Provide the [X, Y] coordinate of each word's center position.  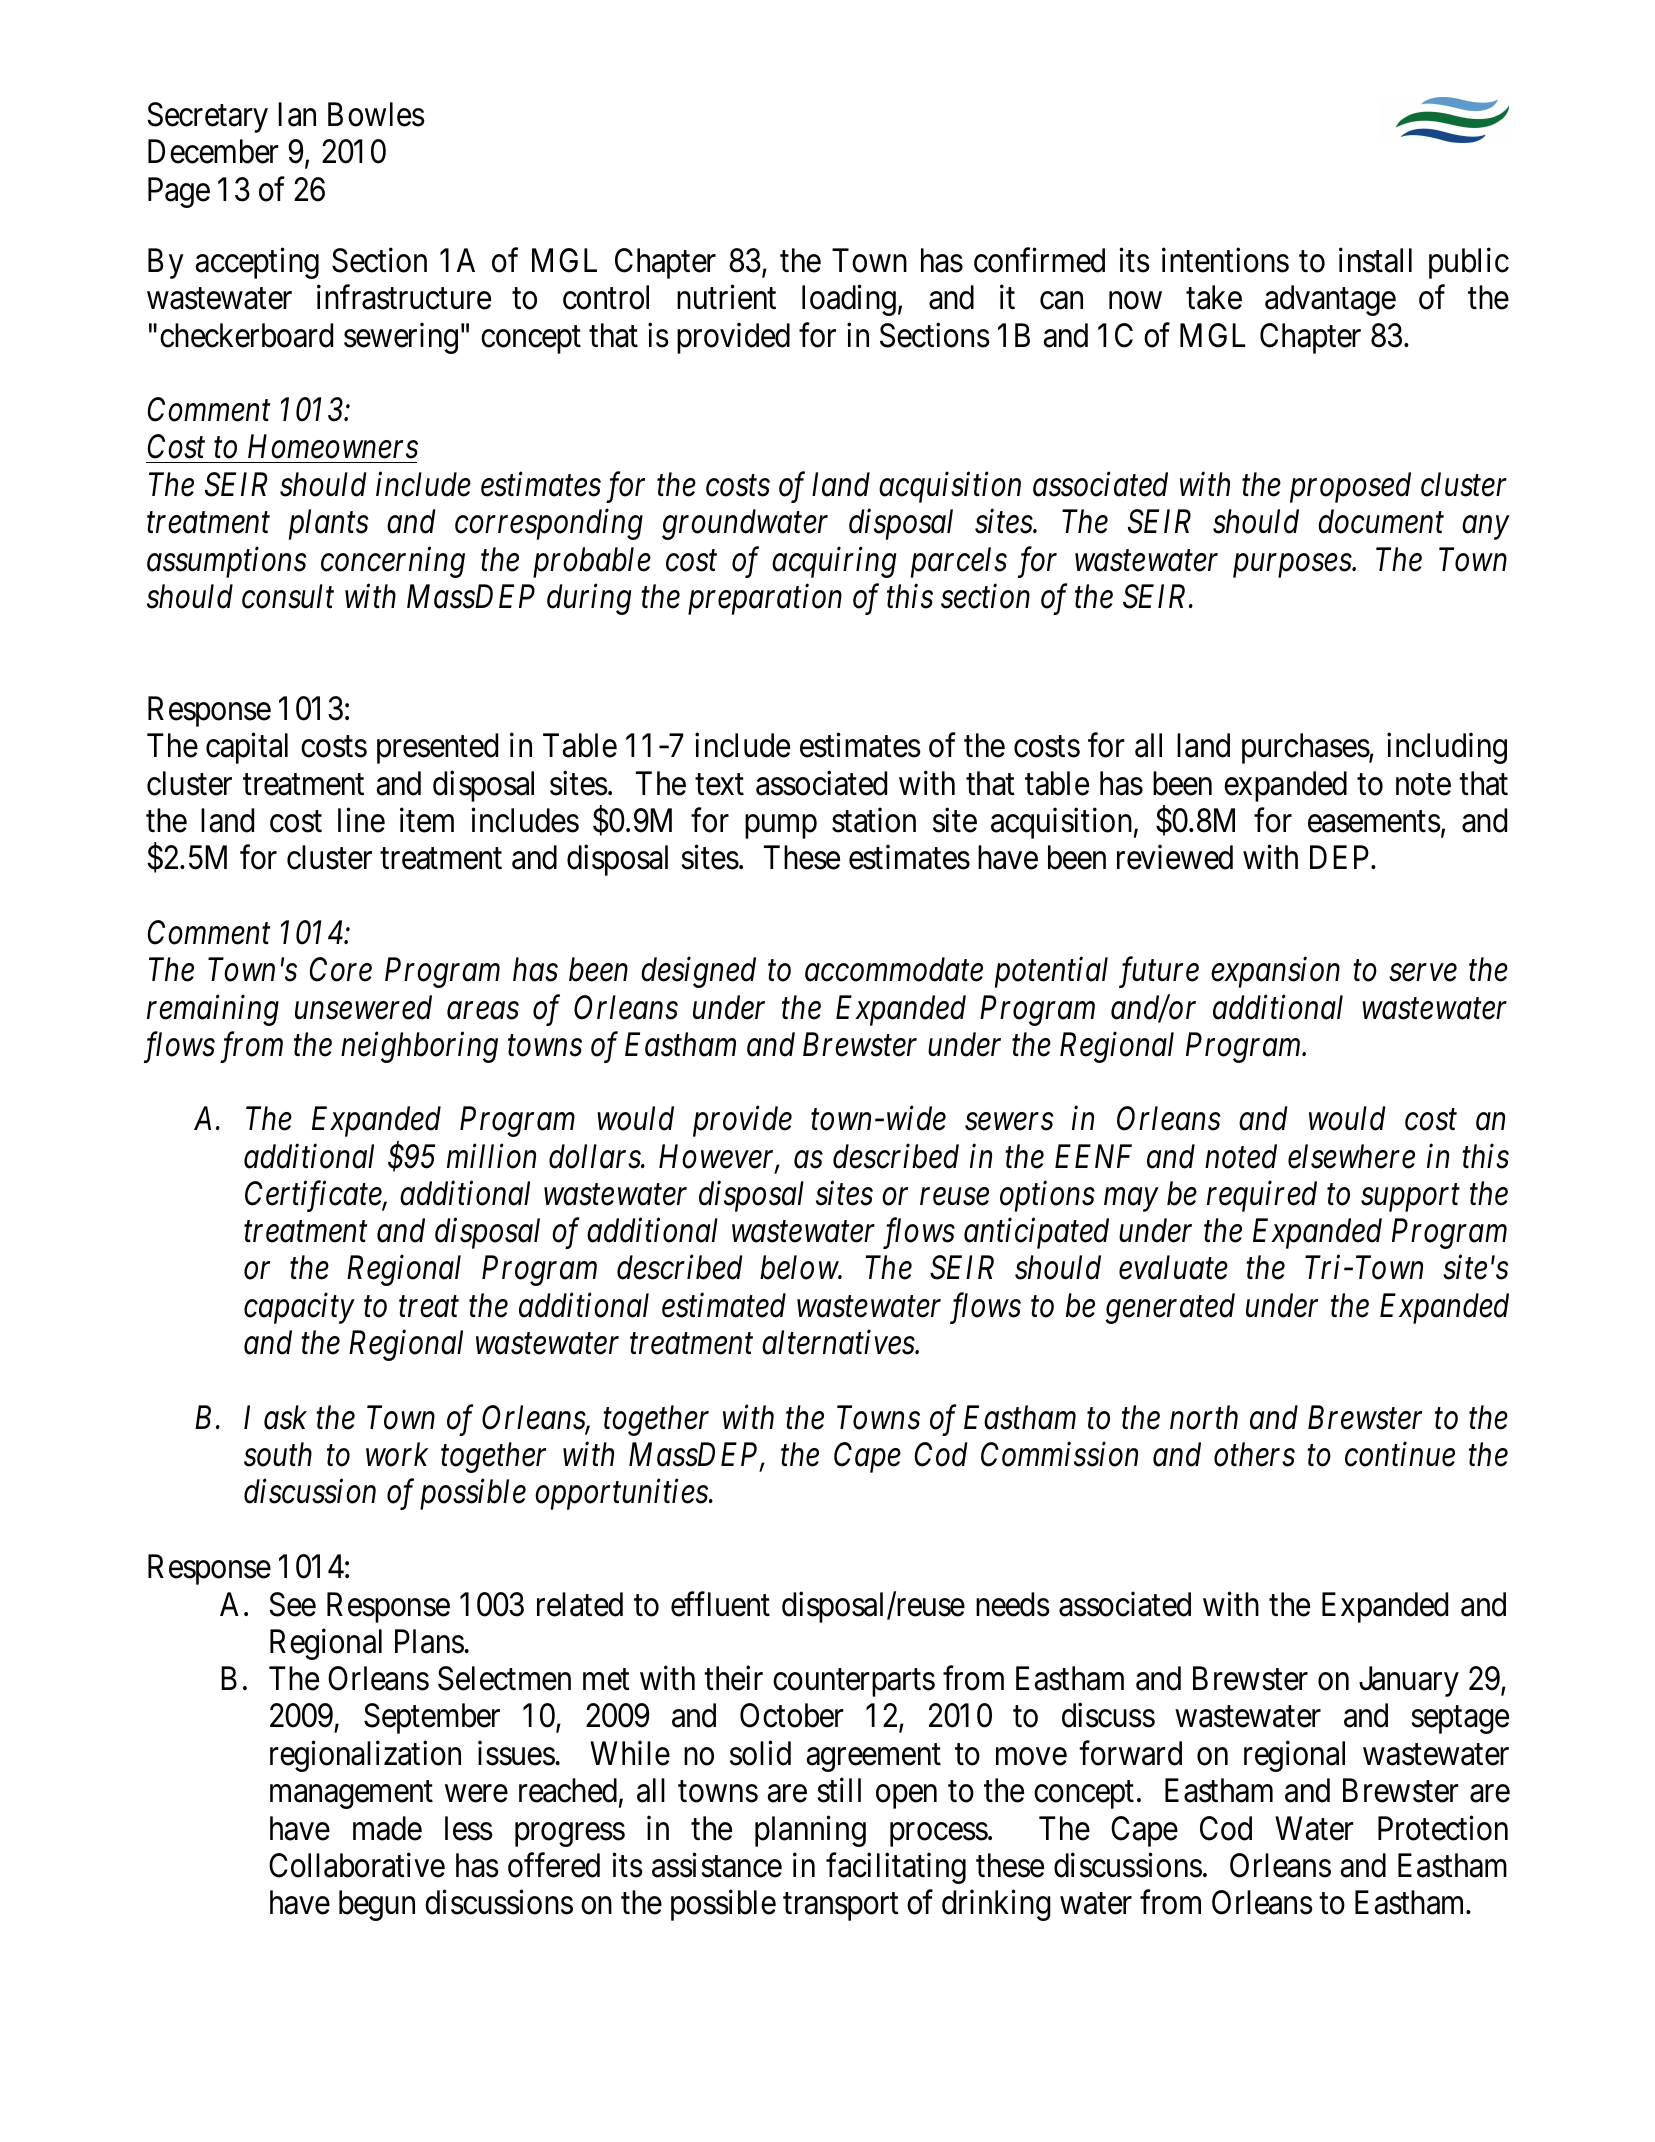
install [1375, 260]
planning [810, 1831]
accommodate [894, 969]
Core [341, 969]
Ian [297, 115]
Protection [1443, 1828]
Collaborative [357, 1865]
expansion [1275, 973]
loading [849, 300]
